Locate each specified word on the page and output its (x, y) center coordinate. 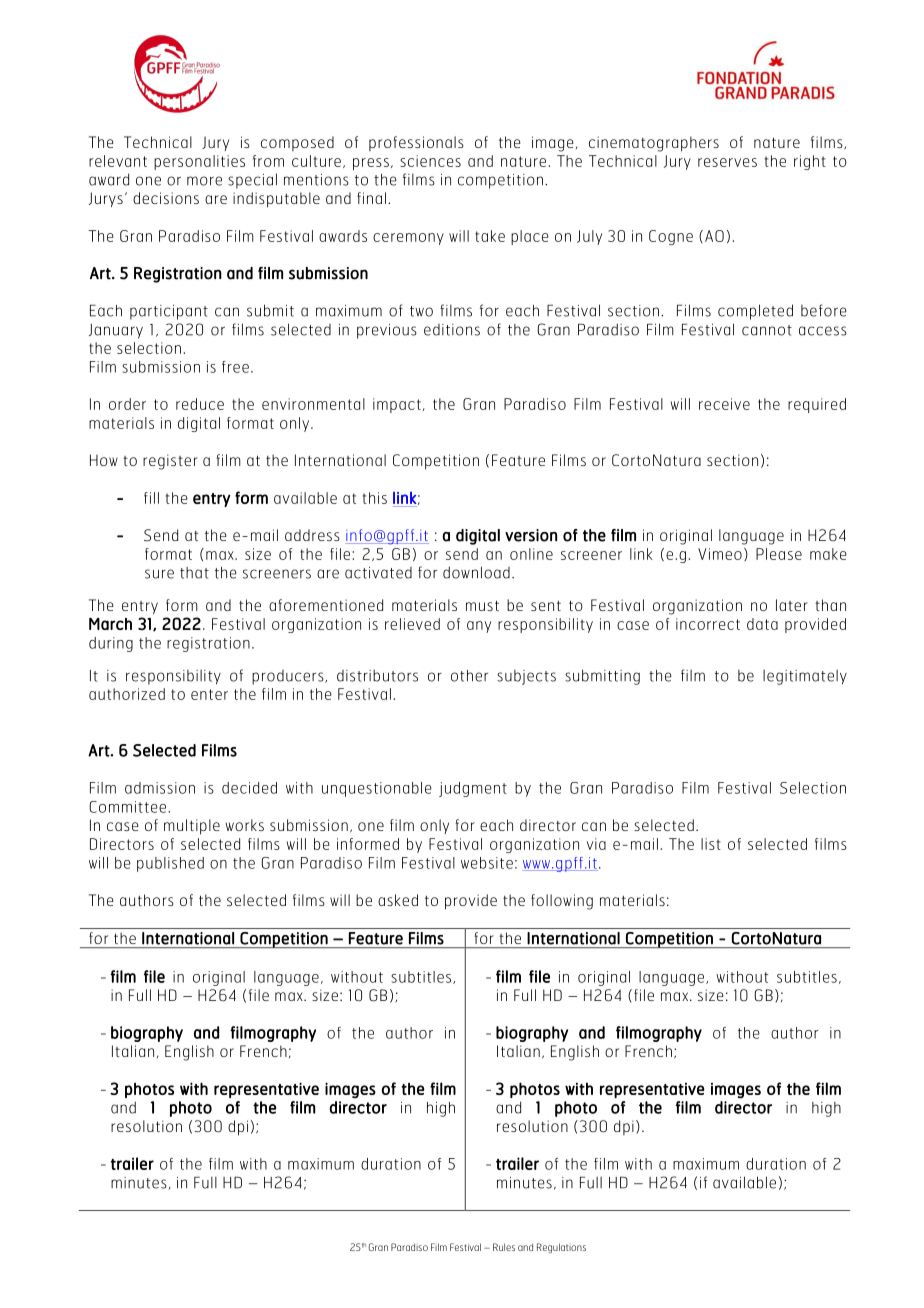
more (204, 181)
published (170, 864)
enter (209, 694)
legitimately (805, 677)
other (469, 676)
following (562, 902)
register (170, 462)
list (711, 844)
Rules (504, 1247)
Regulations (561, 1248)
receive (724, 404)
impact (397, 405)
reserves (727, 162)
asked (398, 900)
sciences (430, 161)
